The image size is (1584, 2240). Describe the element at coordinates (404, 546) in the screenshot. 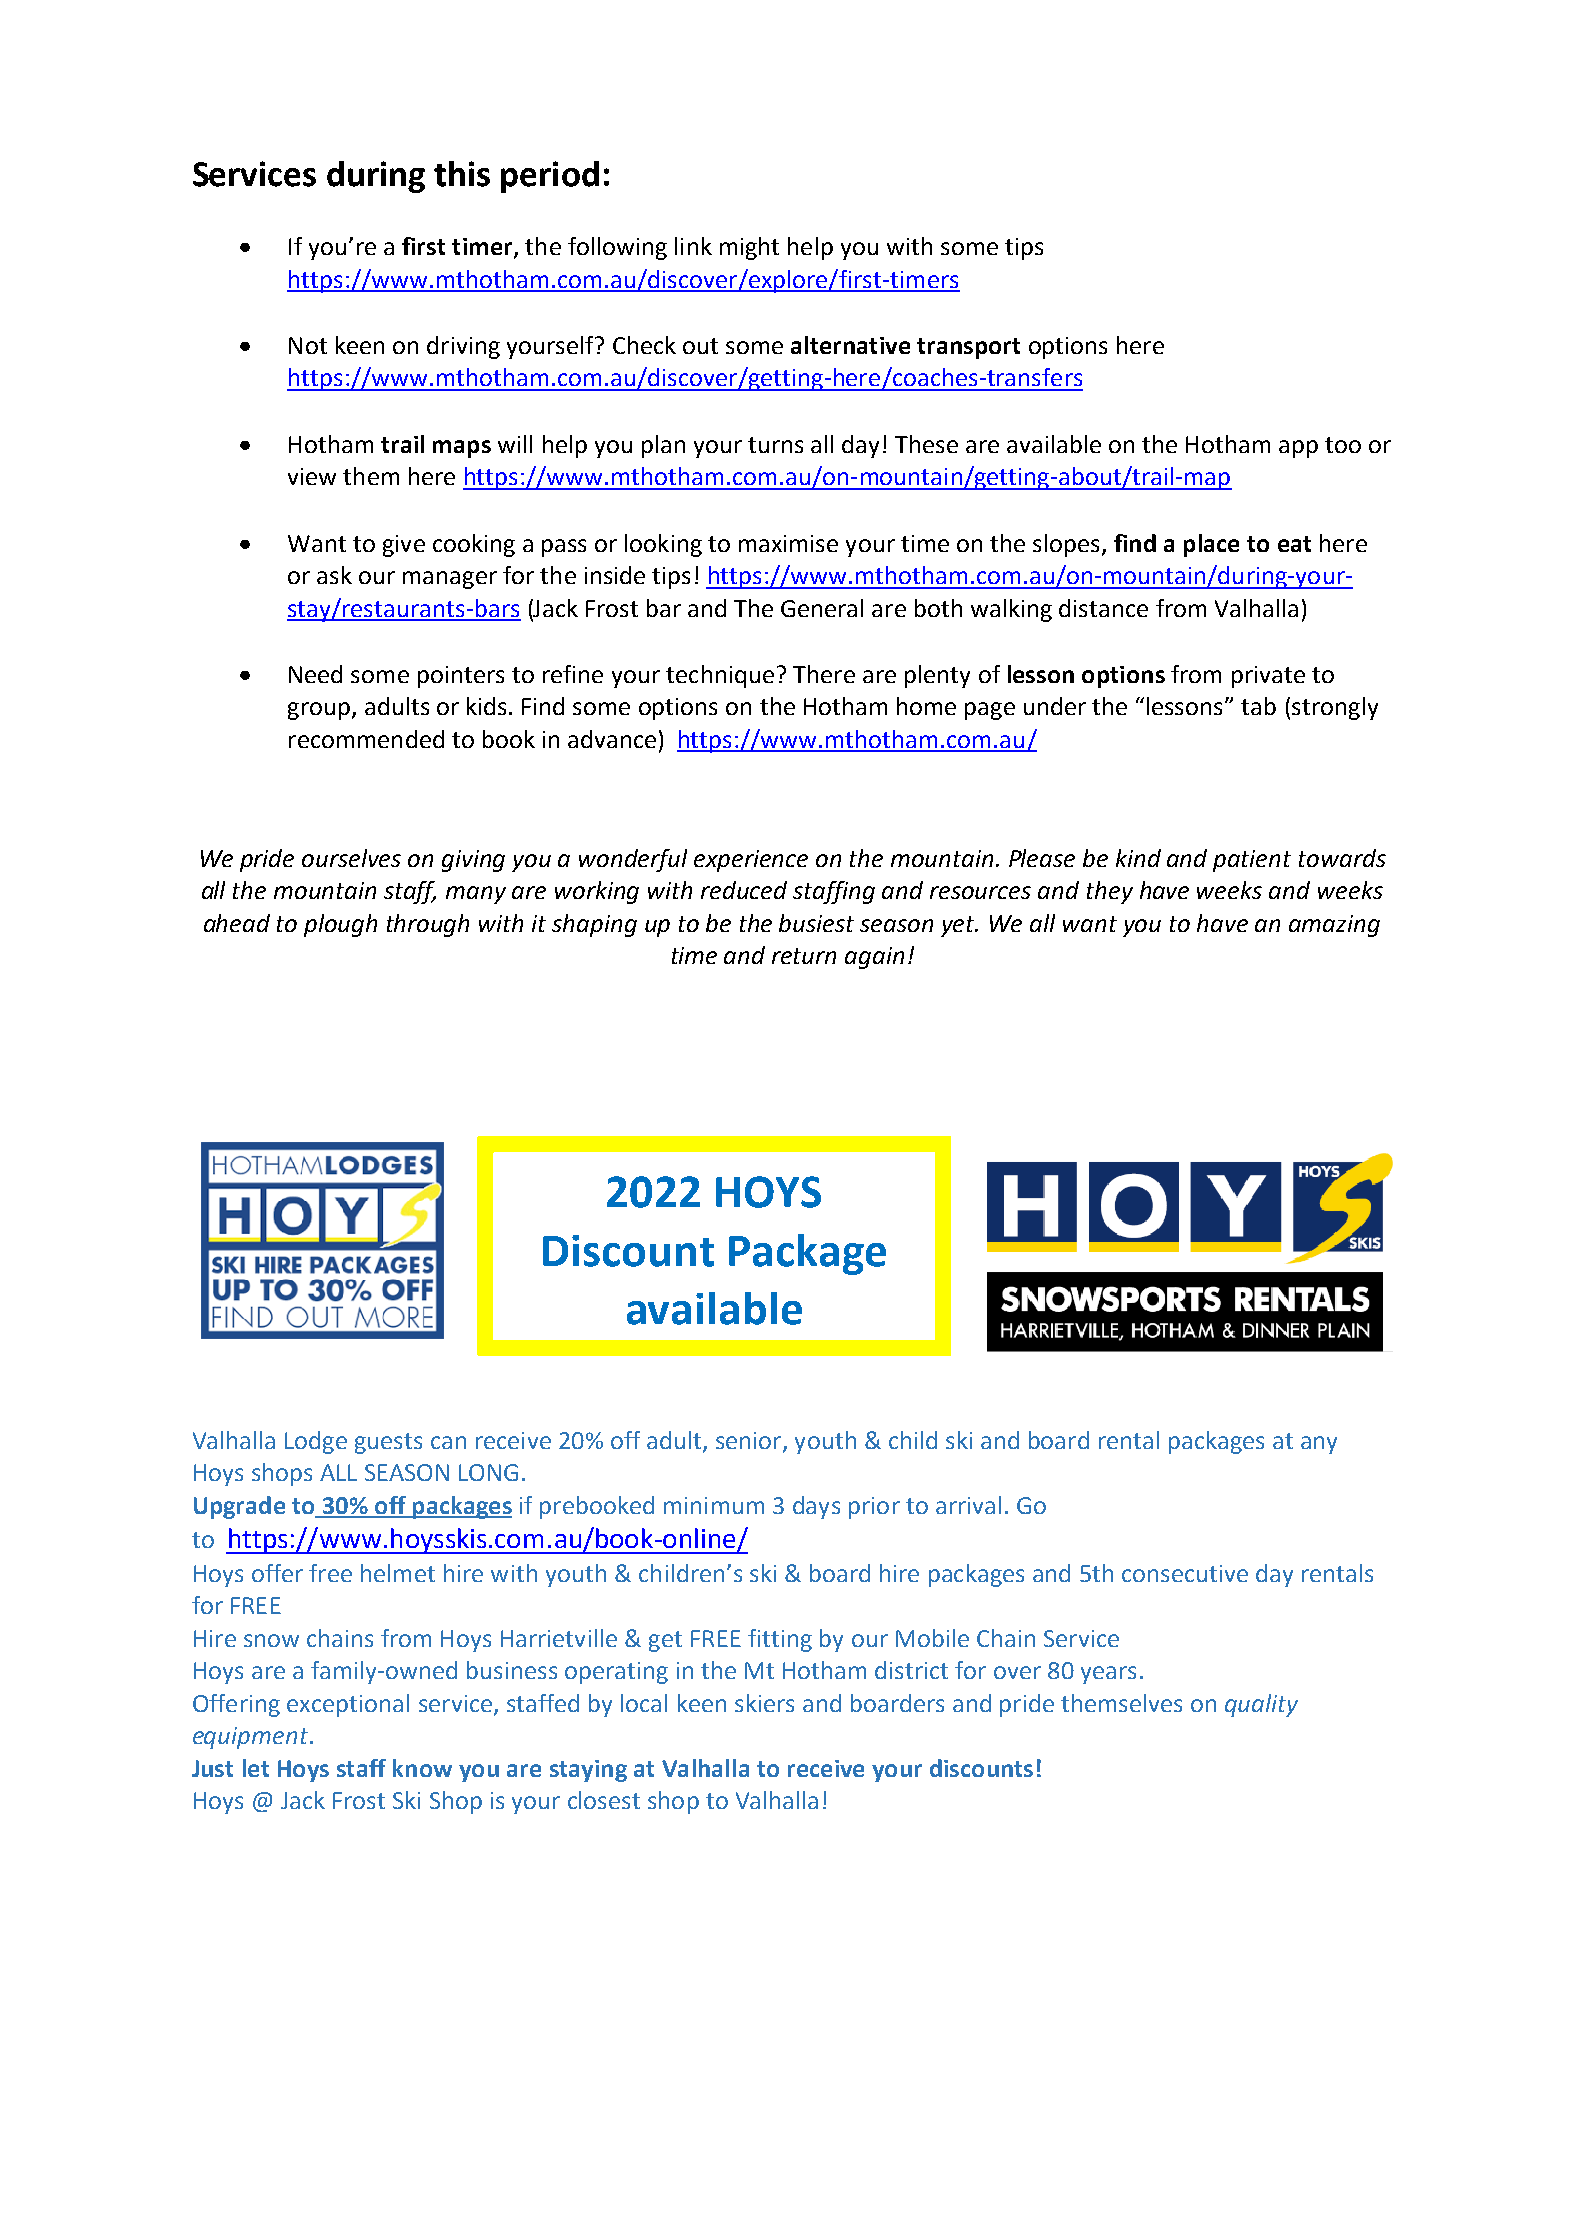

I see `give` at that location.
